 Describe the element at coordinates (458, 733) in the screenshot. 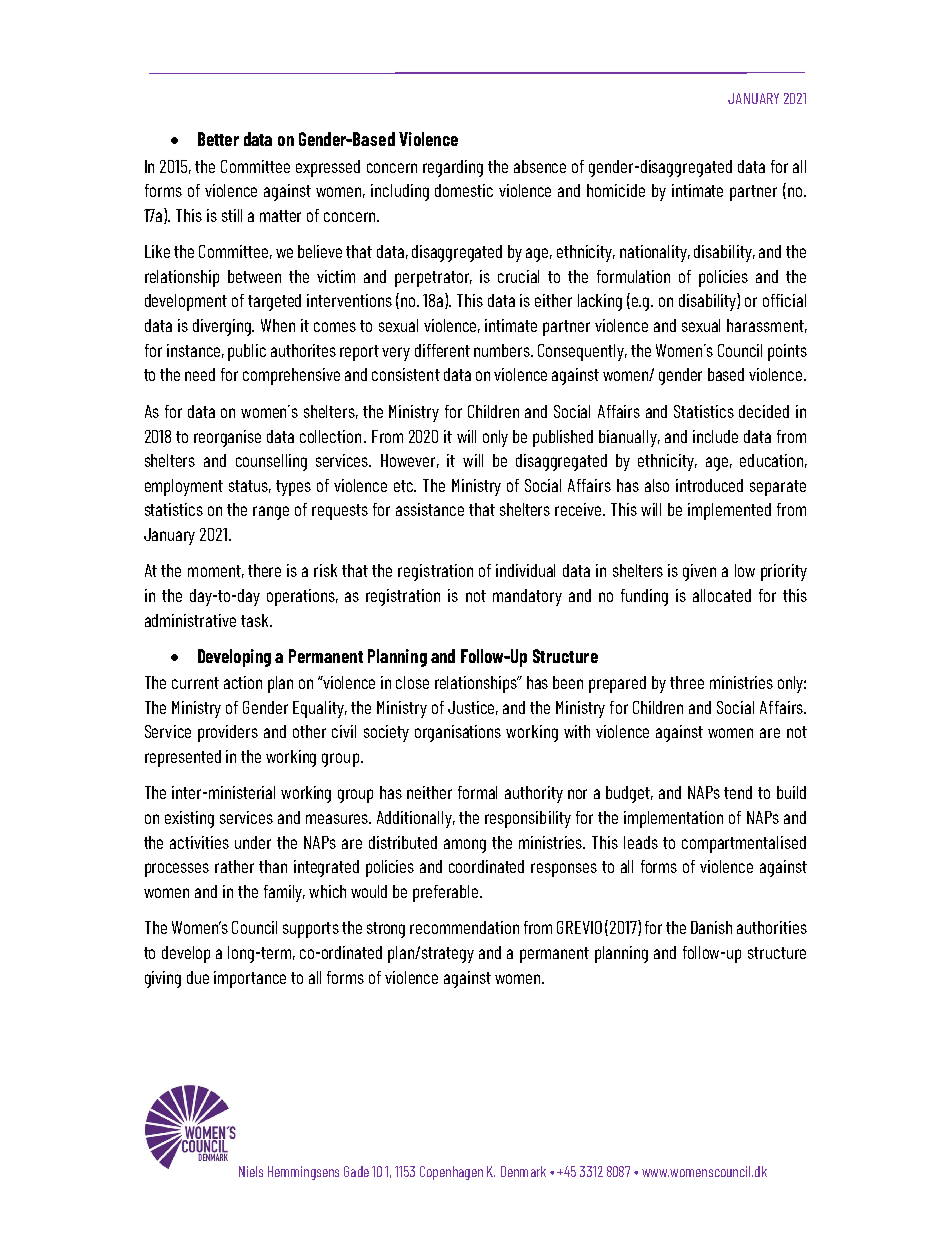

I see `organisations` at that location.
